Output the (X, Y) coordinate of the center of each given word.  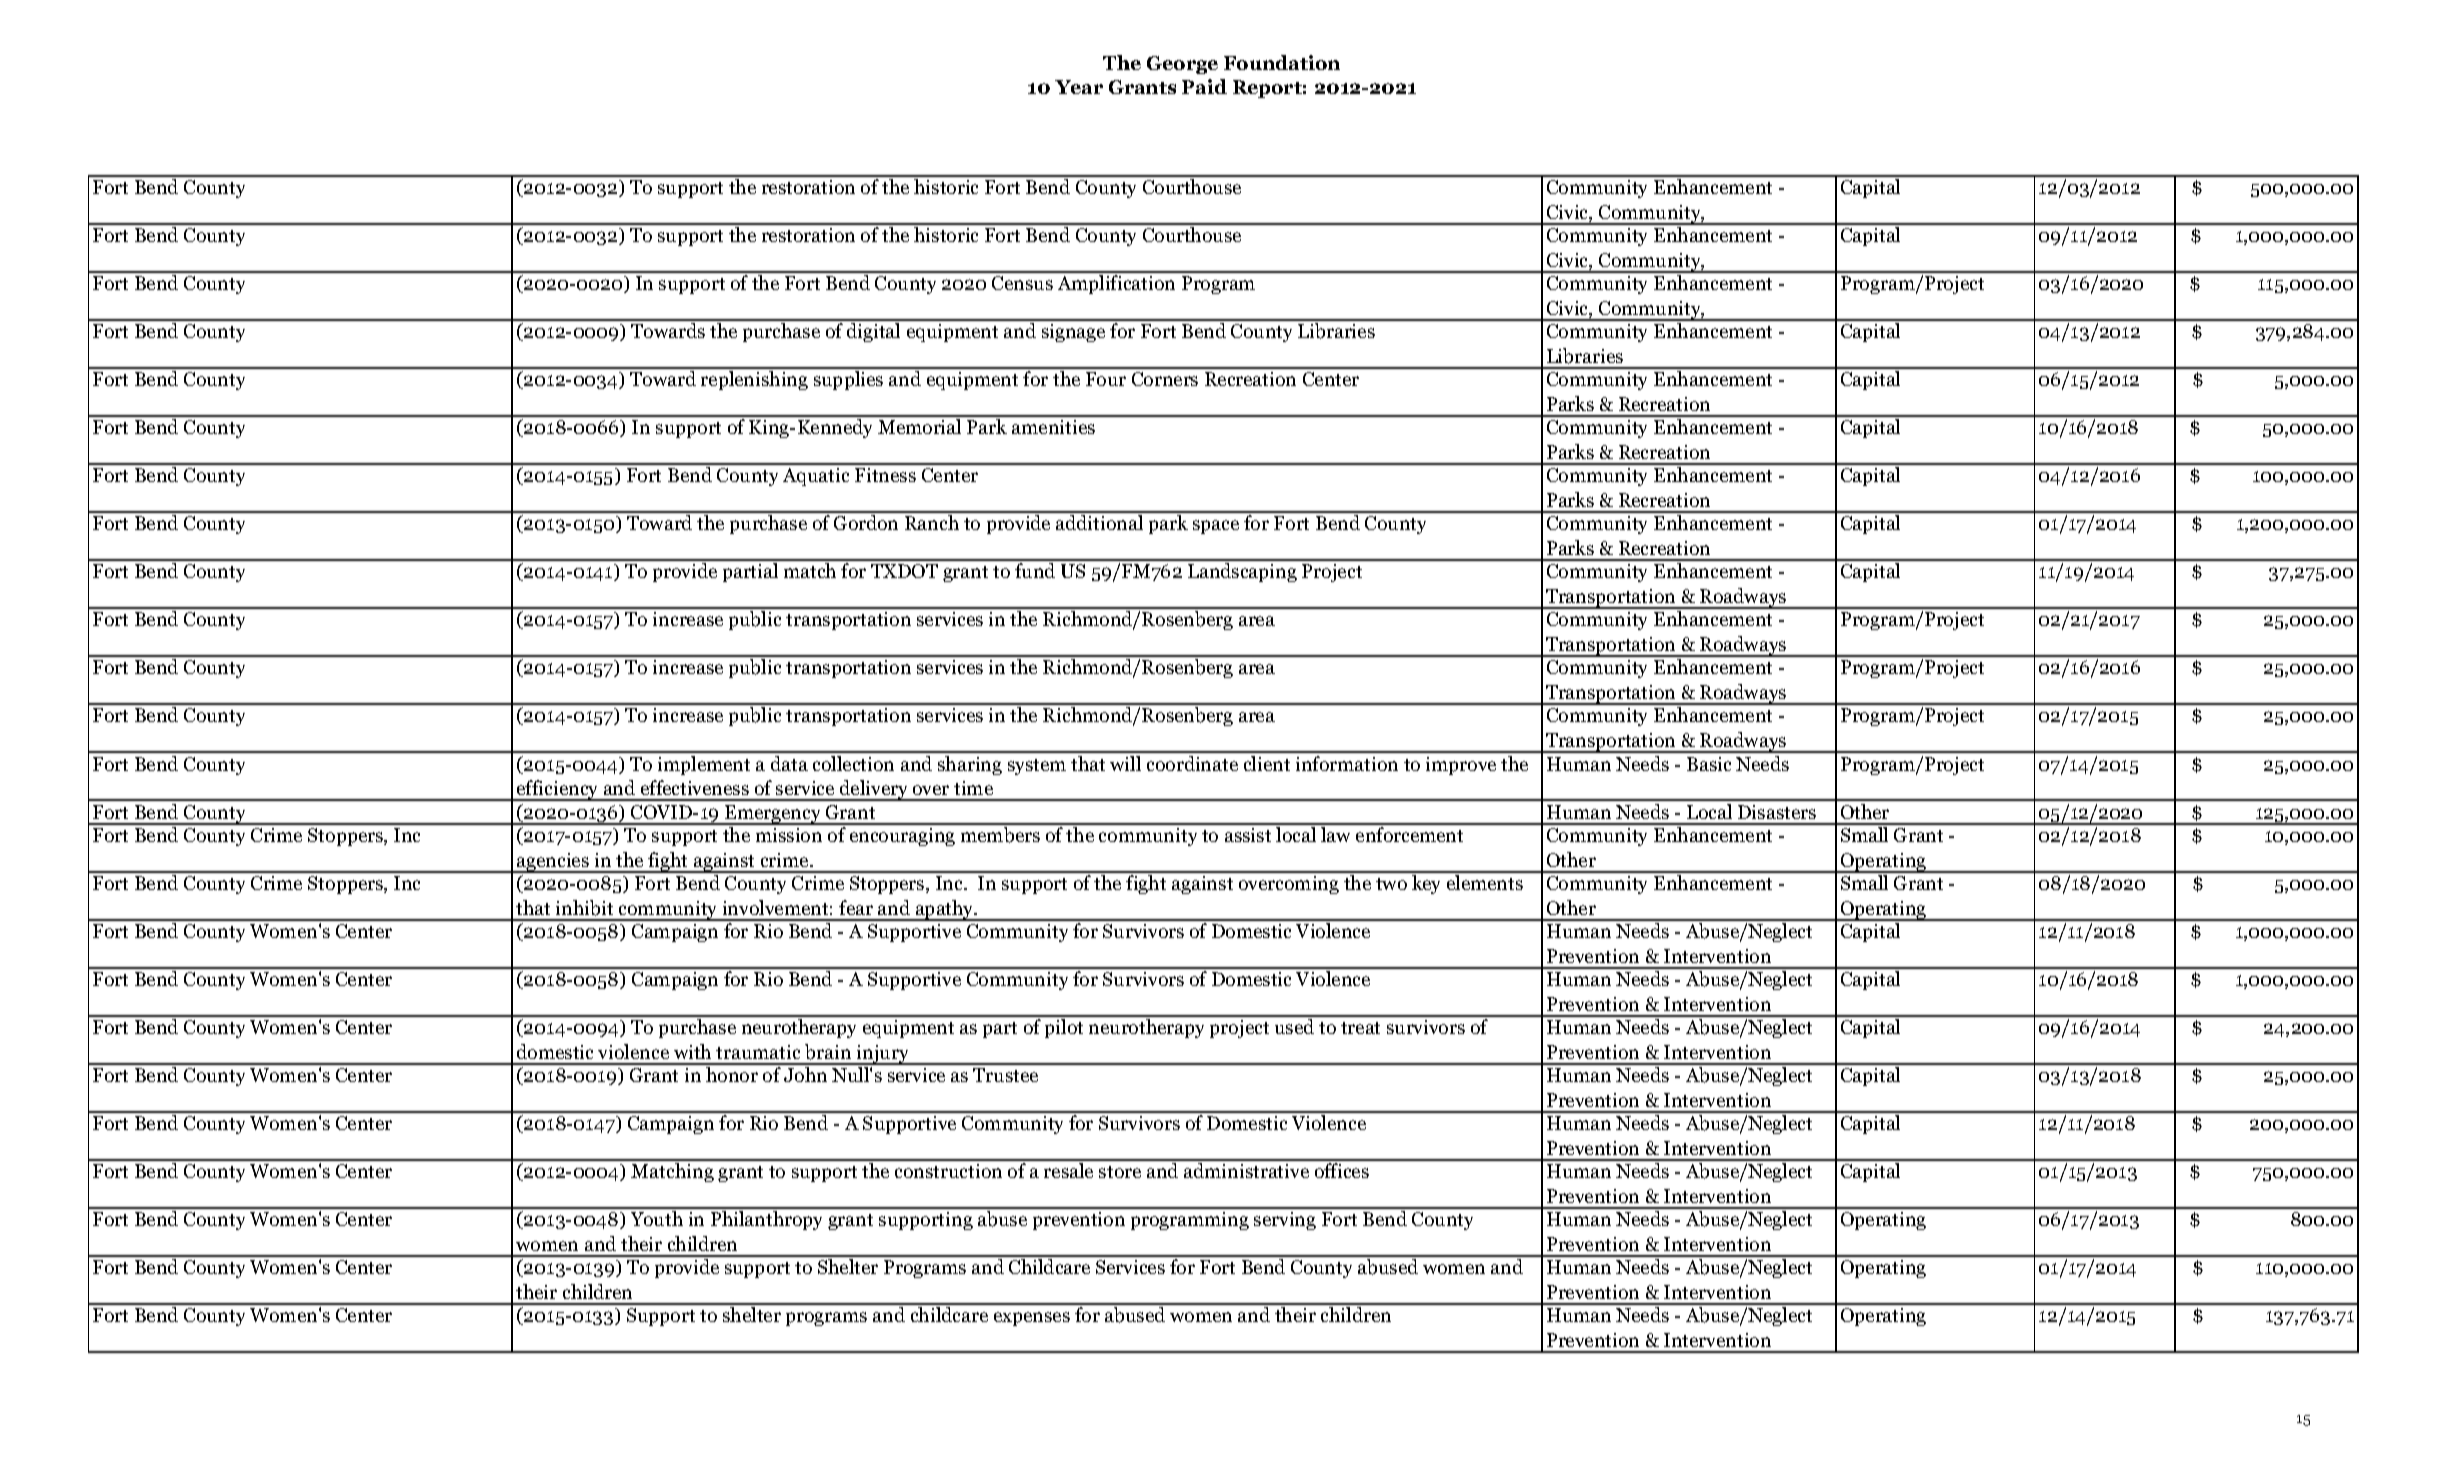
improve (1461, 766)
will (1125, 763)
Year (1079, 87)
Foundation (1282, 62)
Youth (657, 1218)
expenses (1032, 1319)
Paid (1204, 86)
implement (704, 765)
